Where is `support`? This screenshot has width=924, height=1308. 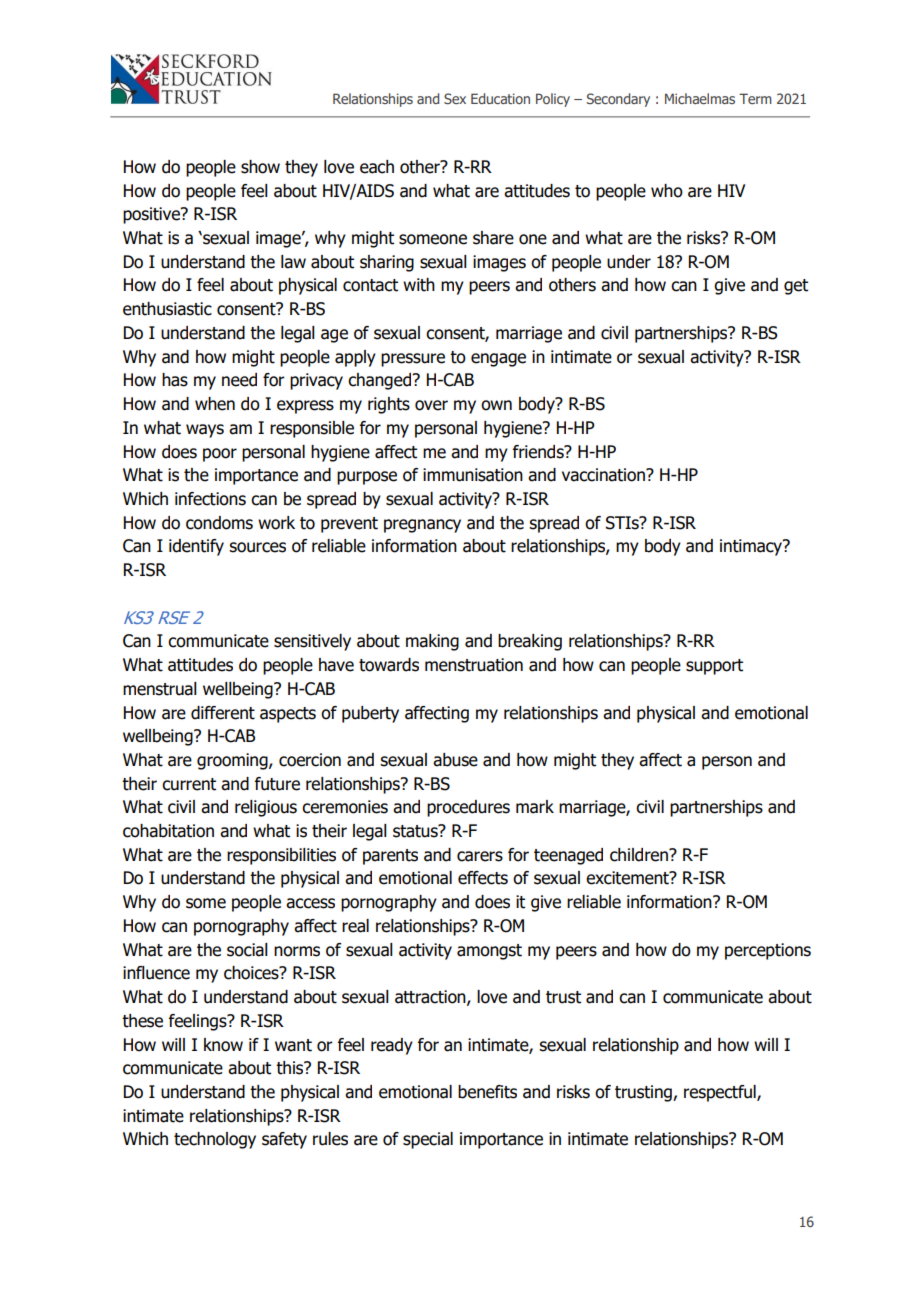
support is located at coordinates (714, 667).
